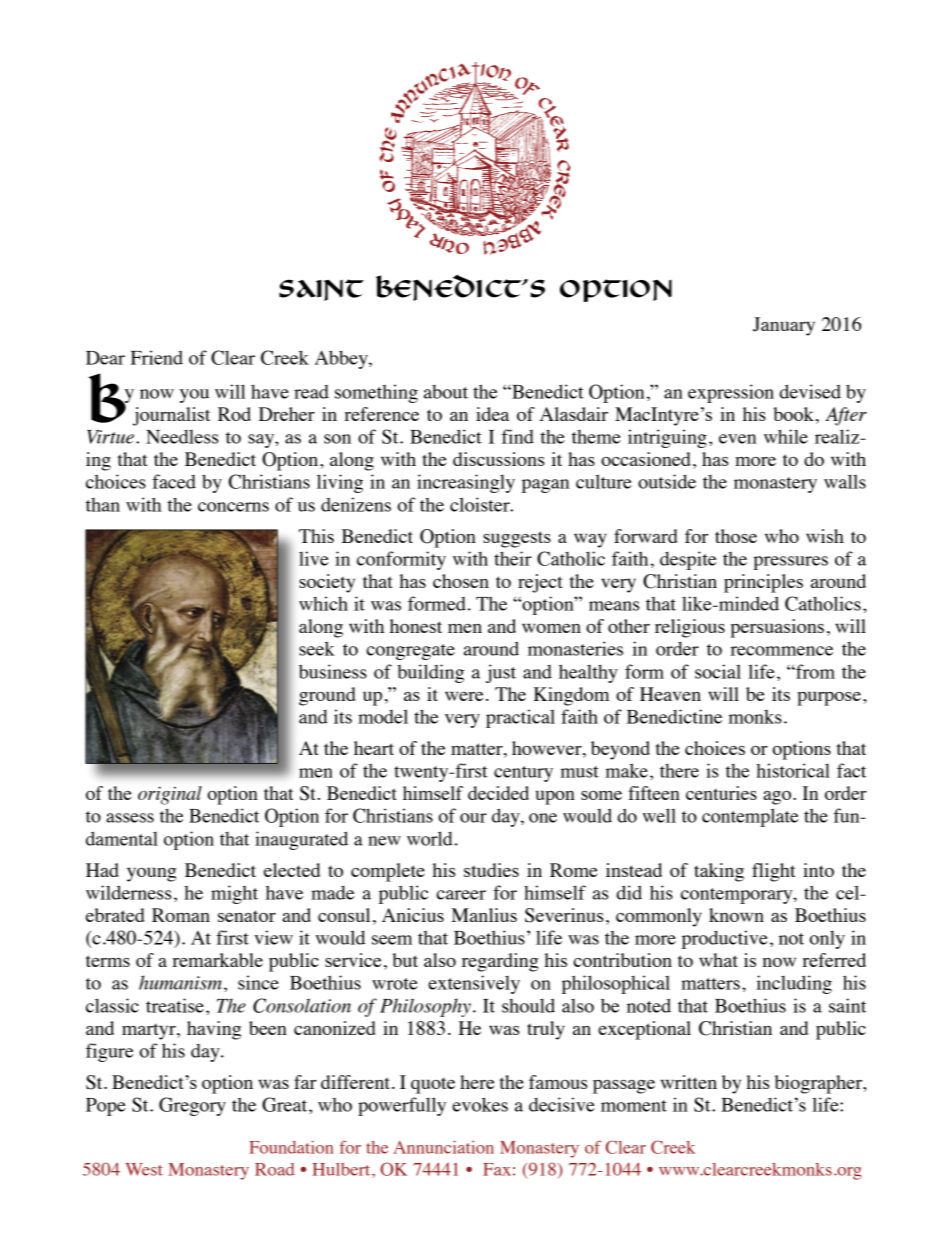 Image resolution: width=952 pixels, height=1233 pixels. I want to click on Friend, so click(157, 357).
